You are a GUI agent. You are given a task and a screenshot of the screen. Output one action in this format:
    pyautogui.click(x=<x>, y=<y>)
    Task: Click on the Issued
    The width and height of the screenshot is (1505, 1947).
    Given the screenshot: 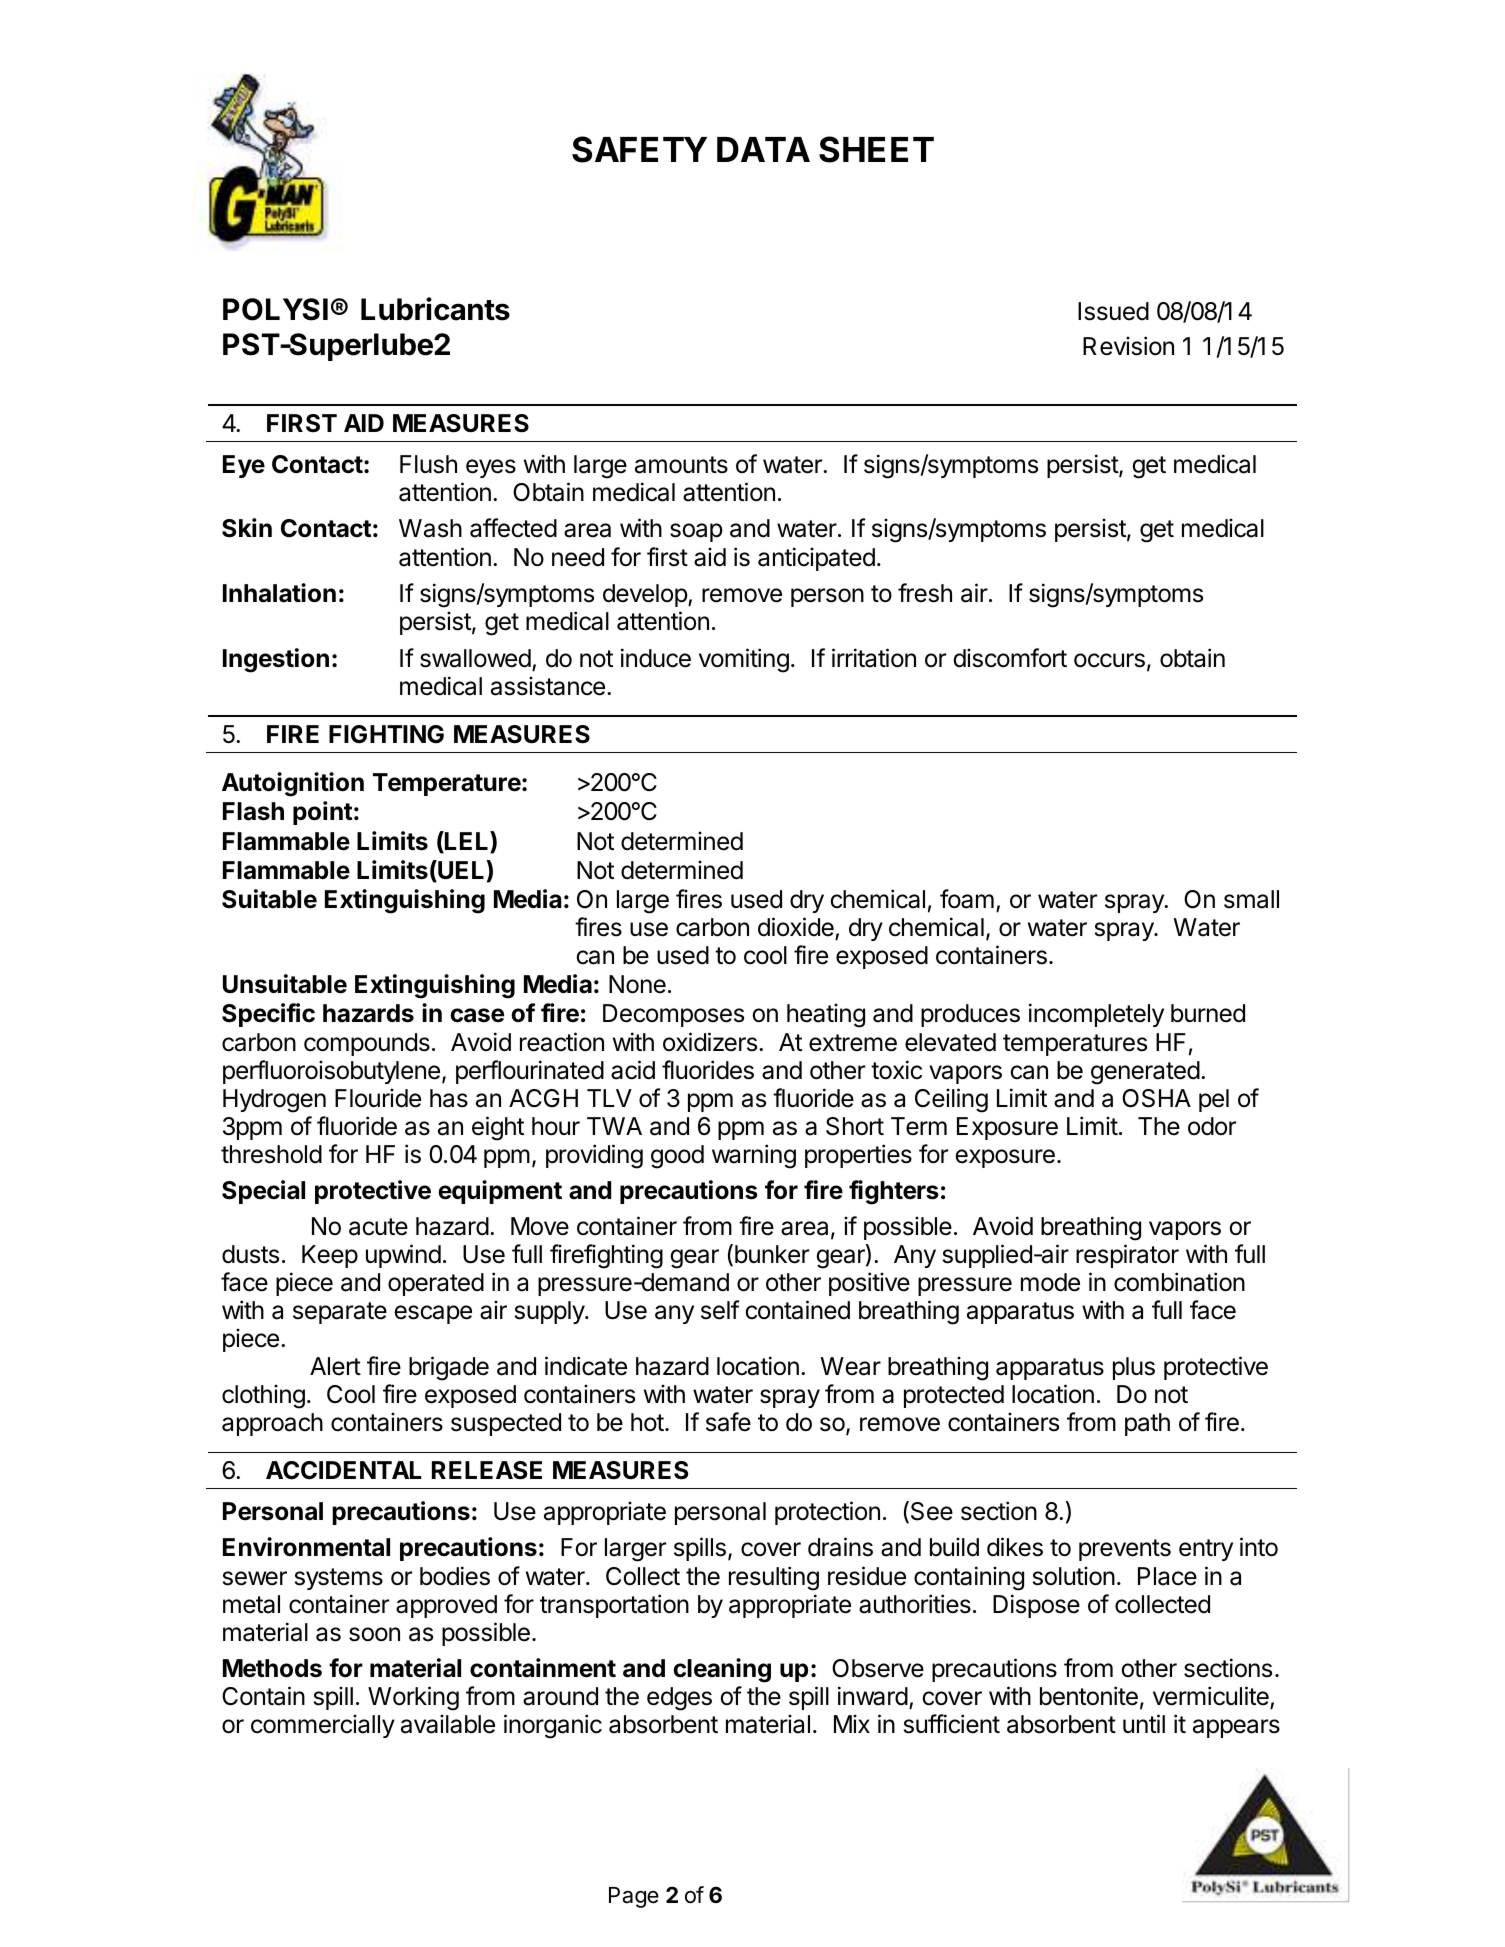 What is the action you would take?
    pyautogui.click(x=1113, y=311)
